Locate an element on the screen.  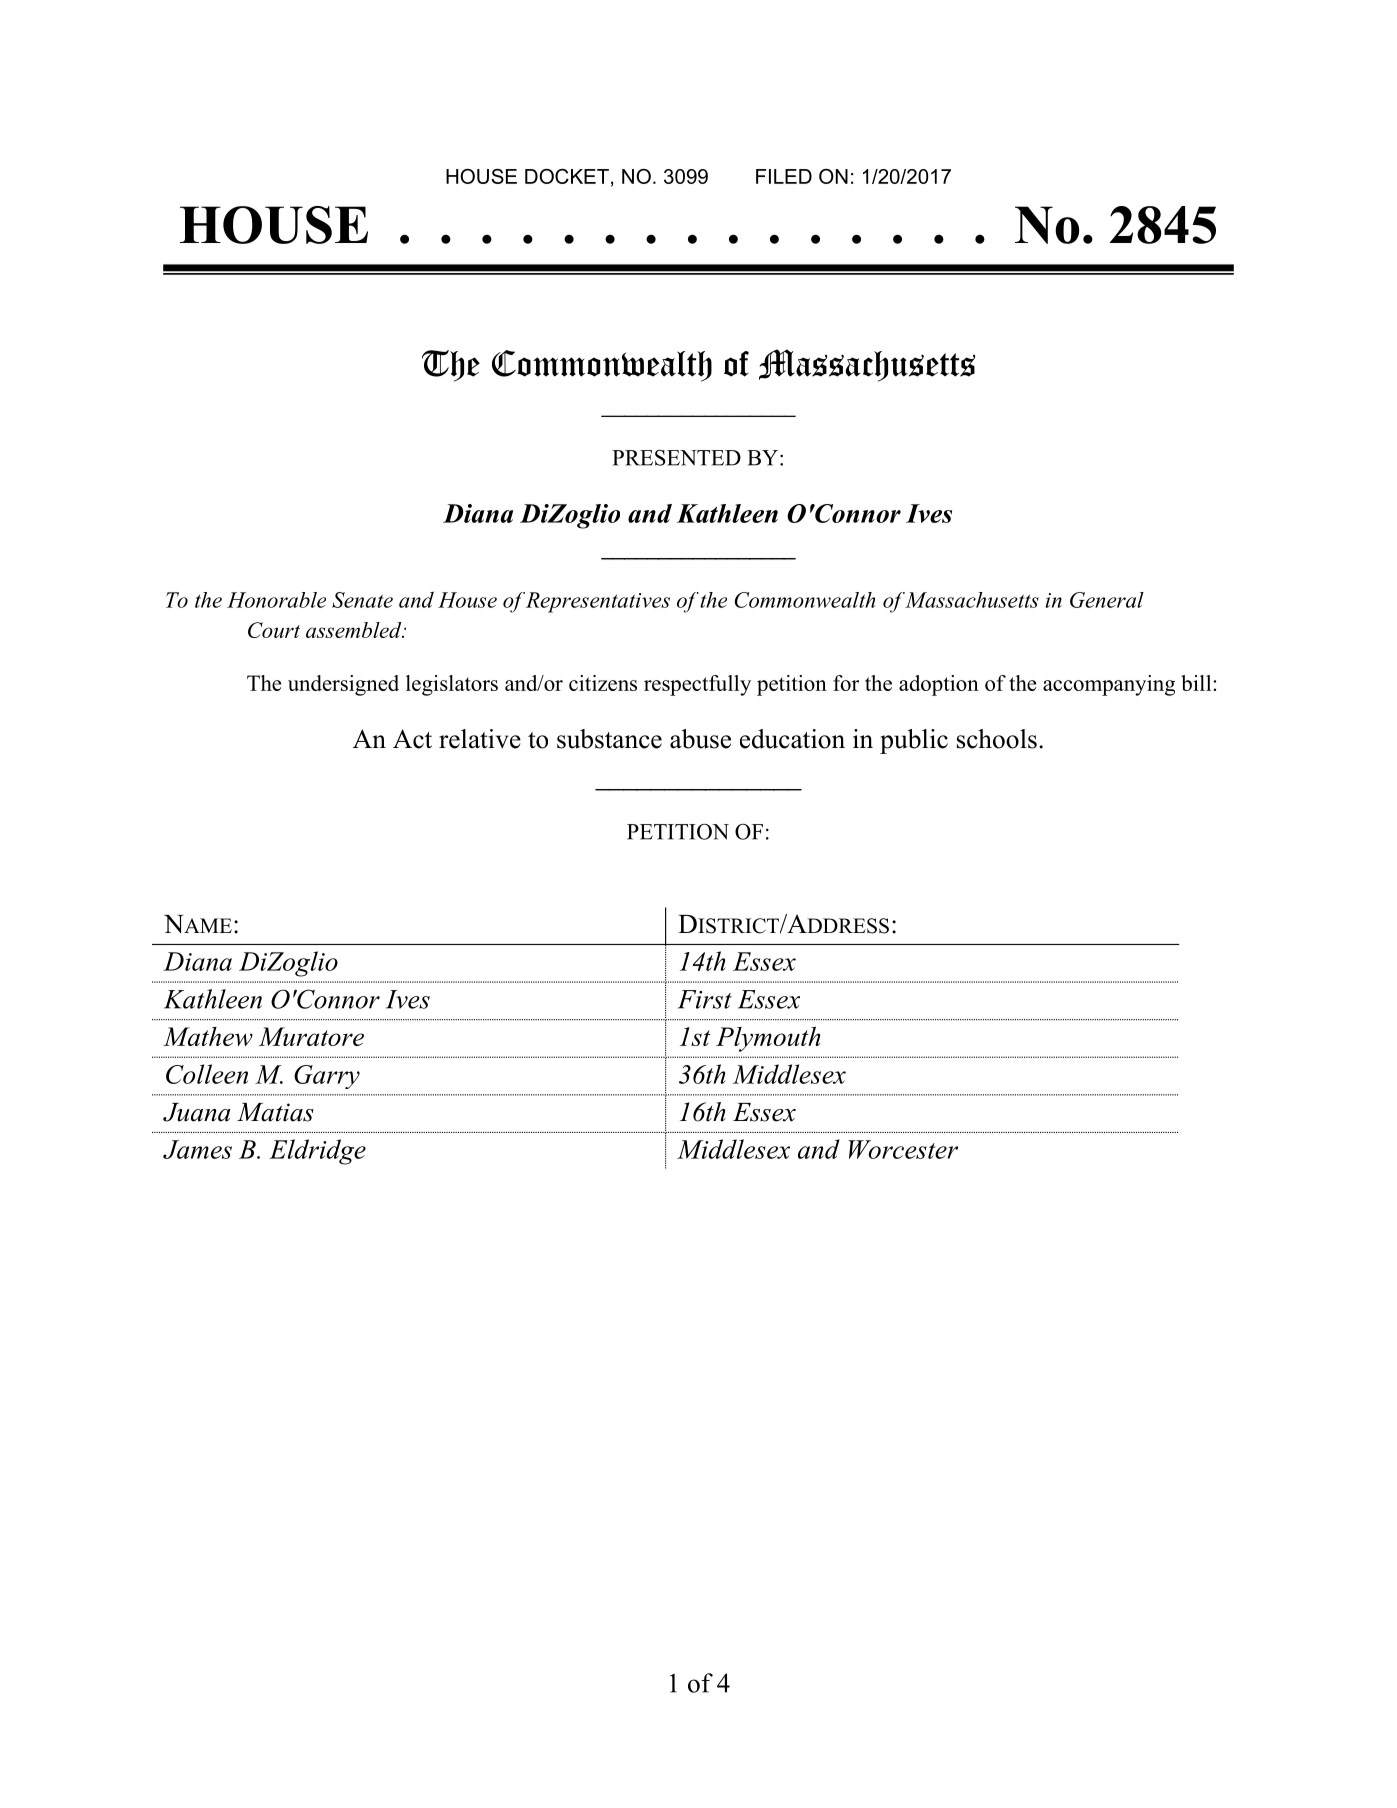
schools is located at coordinates (997, 739).
